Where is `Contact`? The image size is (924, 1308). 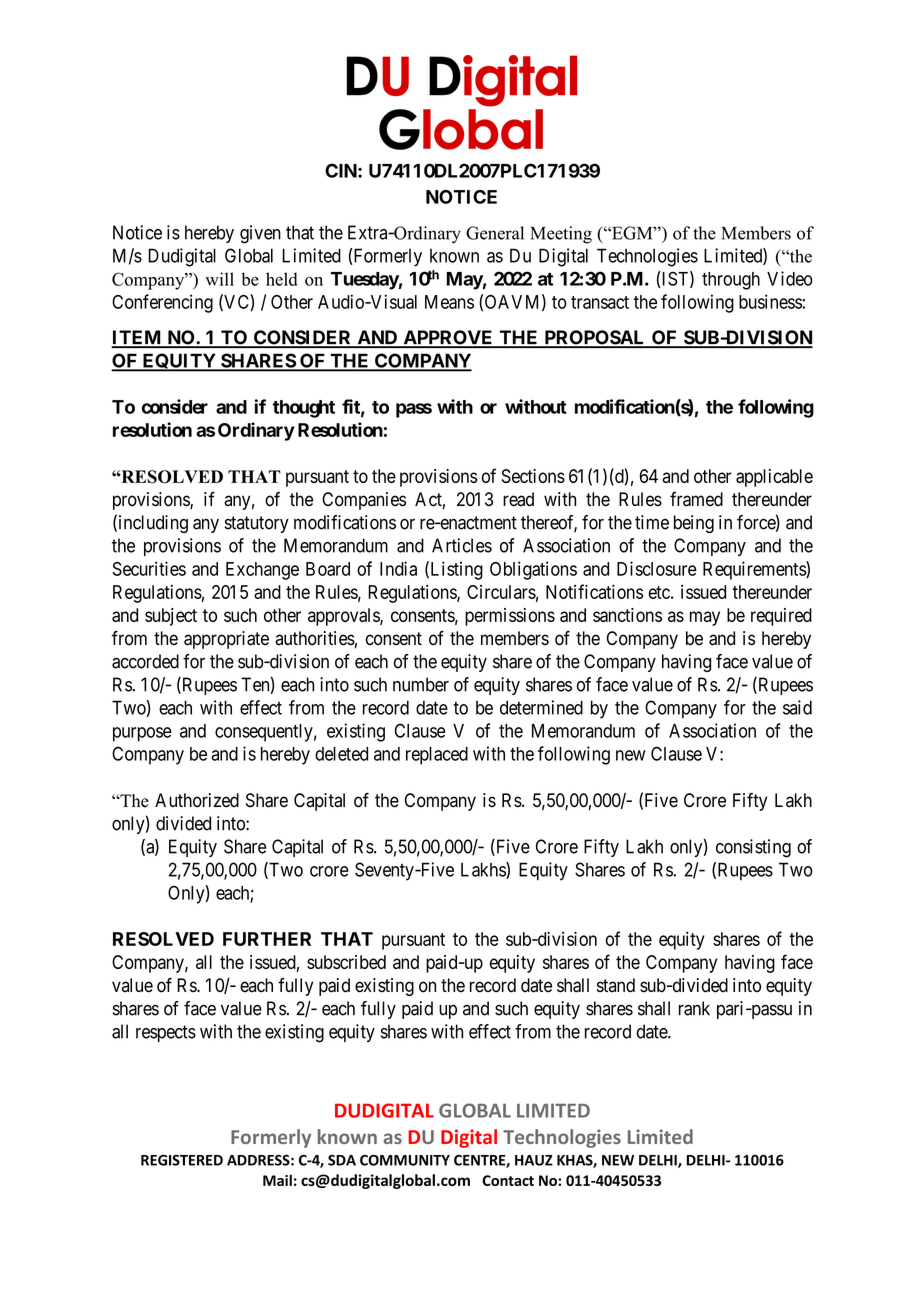 Contact is located at coordinates (508, 1180).
